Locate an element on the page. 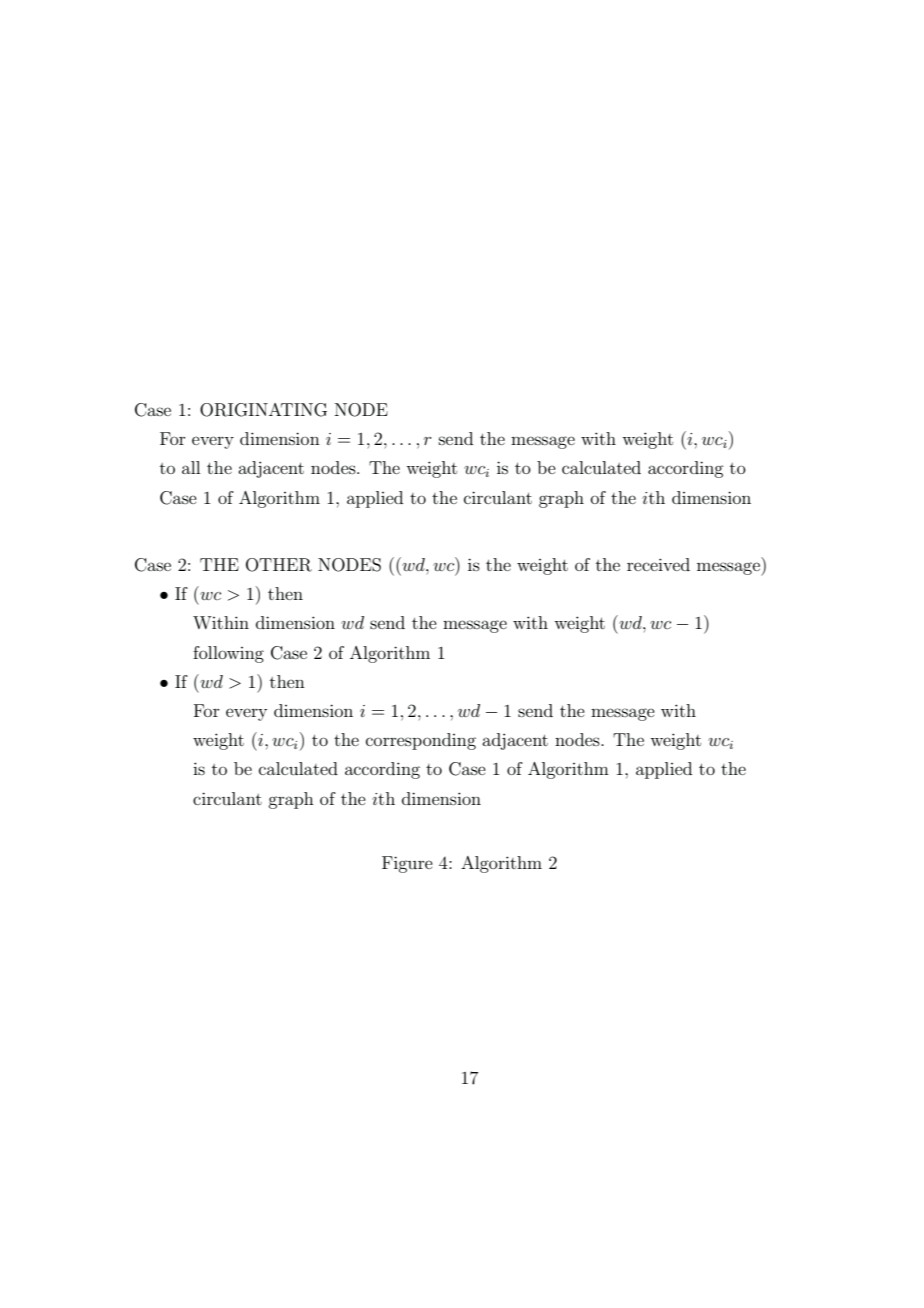  Figure is located at coordinates (407, 864).
